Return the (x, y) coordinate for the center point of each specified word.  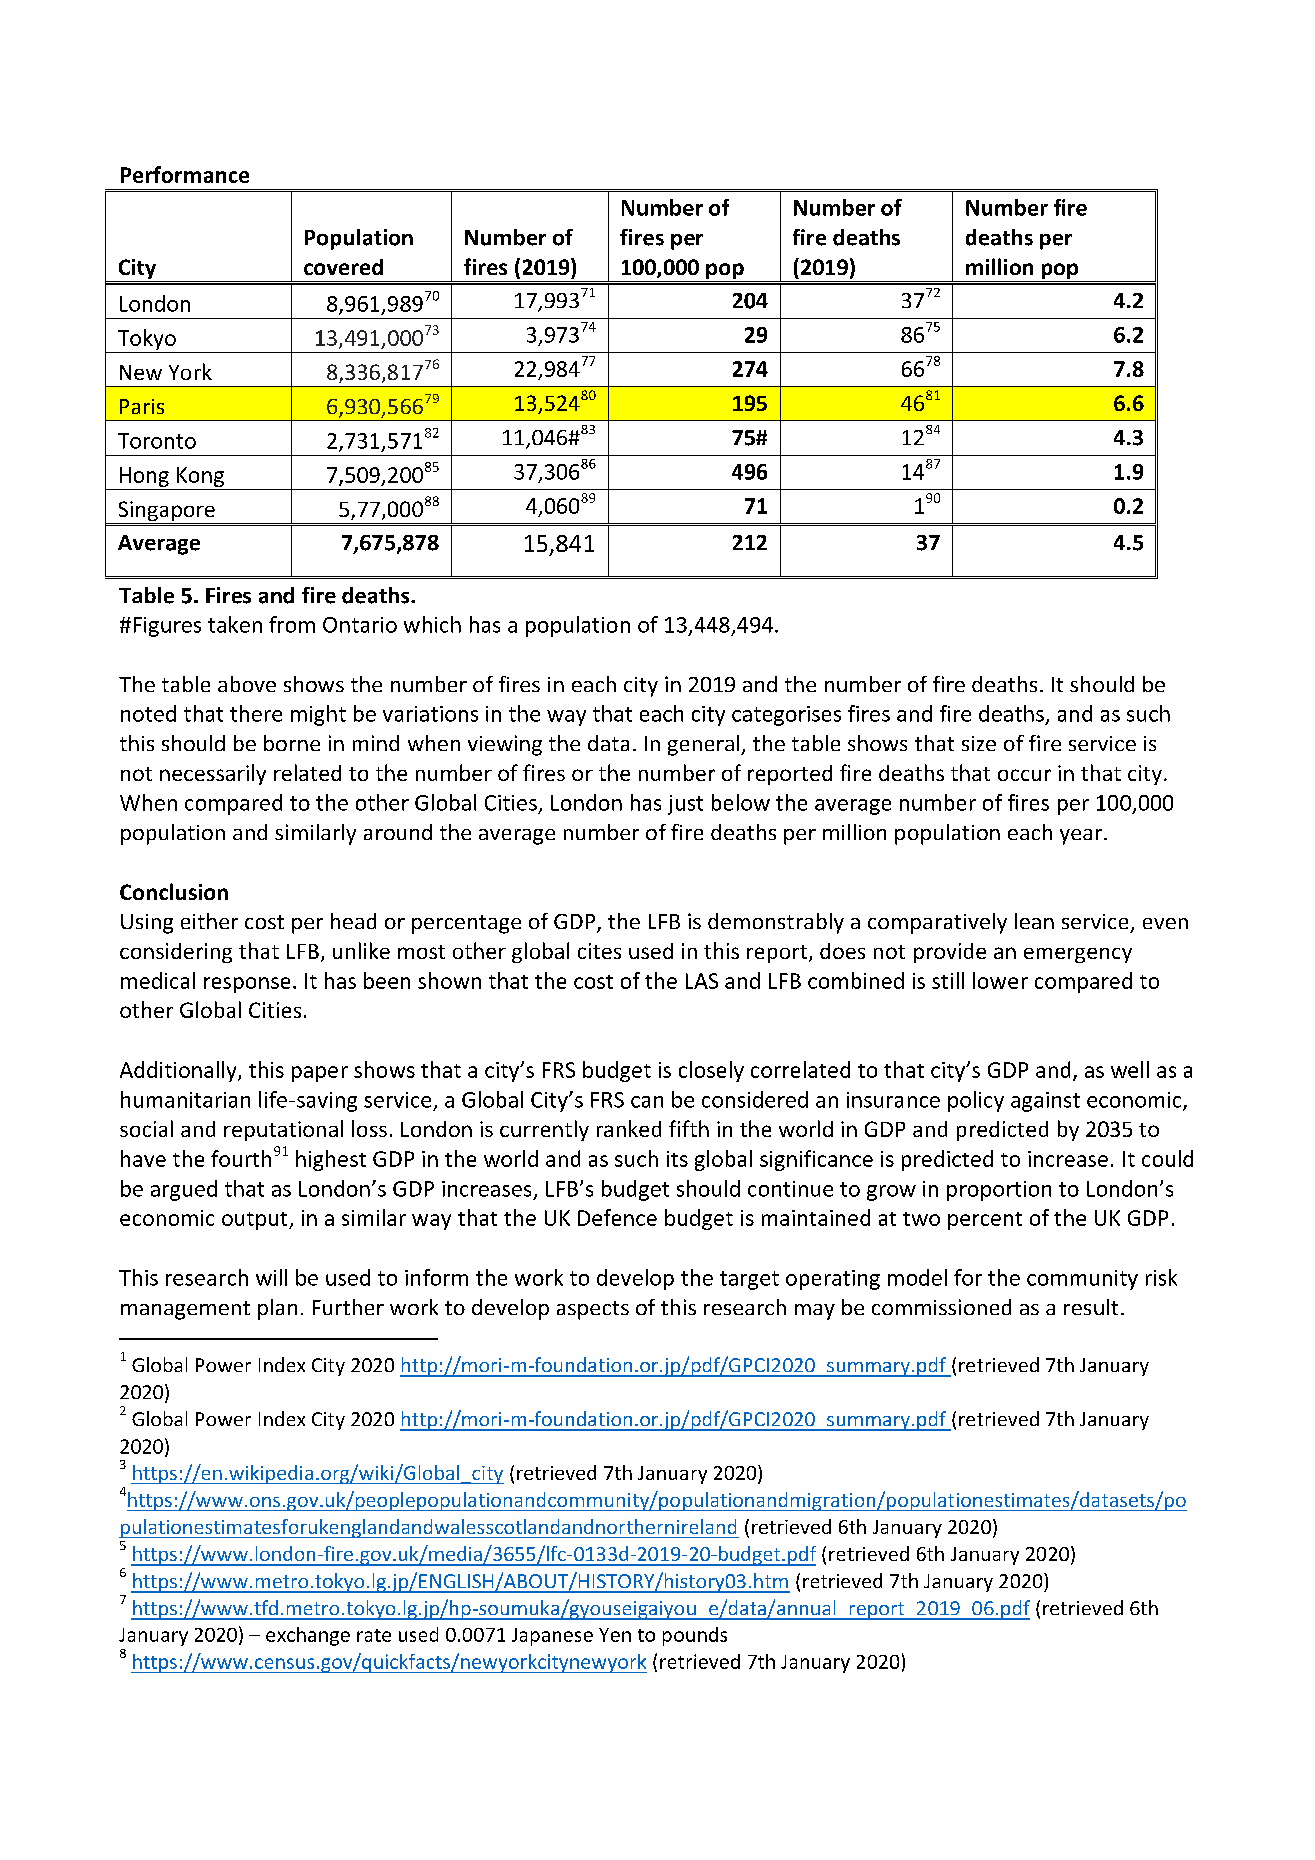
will (271, 1277)
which (432, 624)
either (209, 921)
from (292, 624)
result (1091, 1307)
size (979, 743)
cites (599, 951)
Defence (617, 1217)
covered (343, 267)
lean (1034, 921)
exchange (308, 1636)
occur (1024, 775)
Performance (185, 174)
